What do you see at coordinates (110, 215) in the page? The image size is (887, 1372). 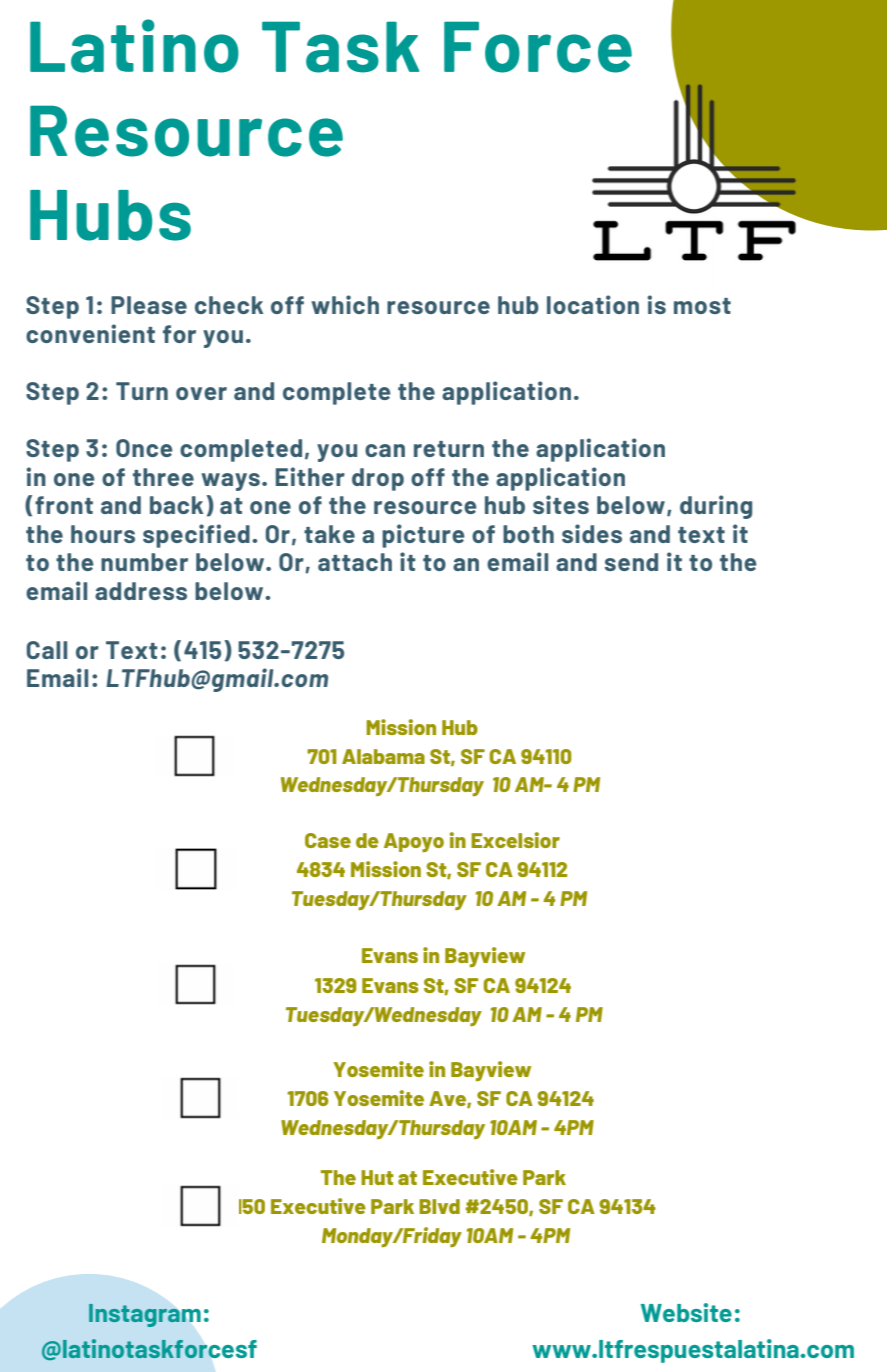 I see `Hubs` at bounding box center [110, 215].
